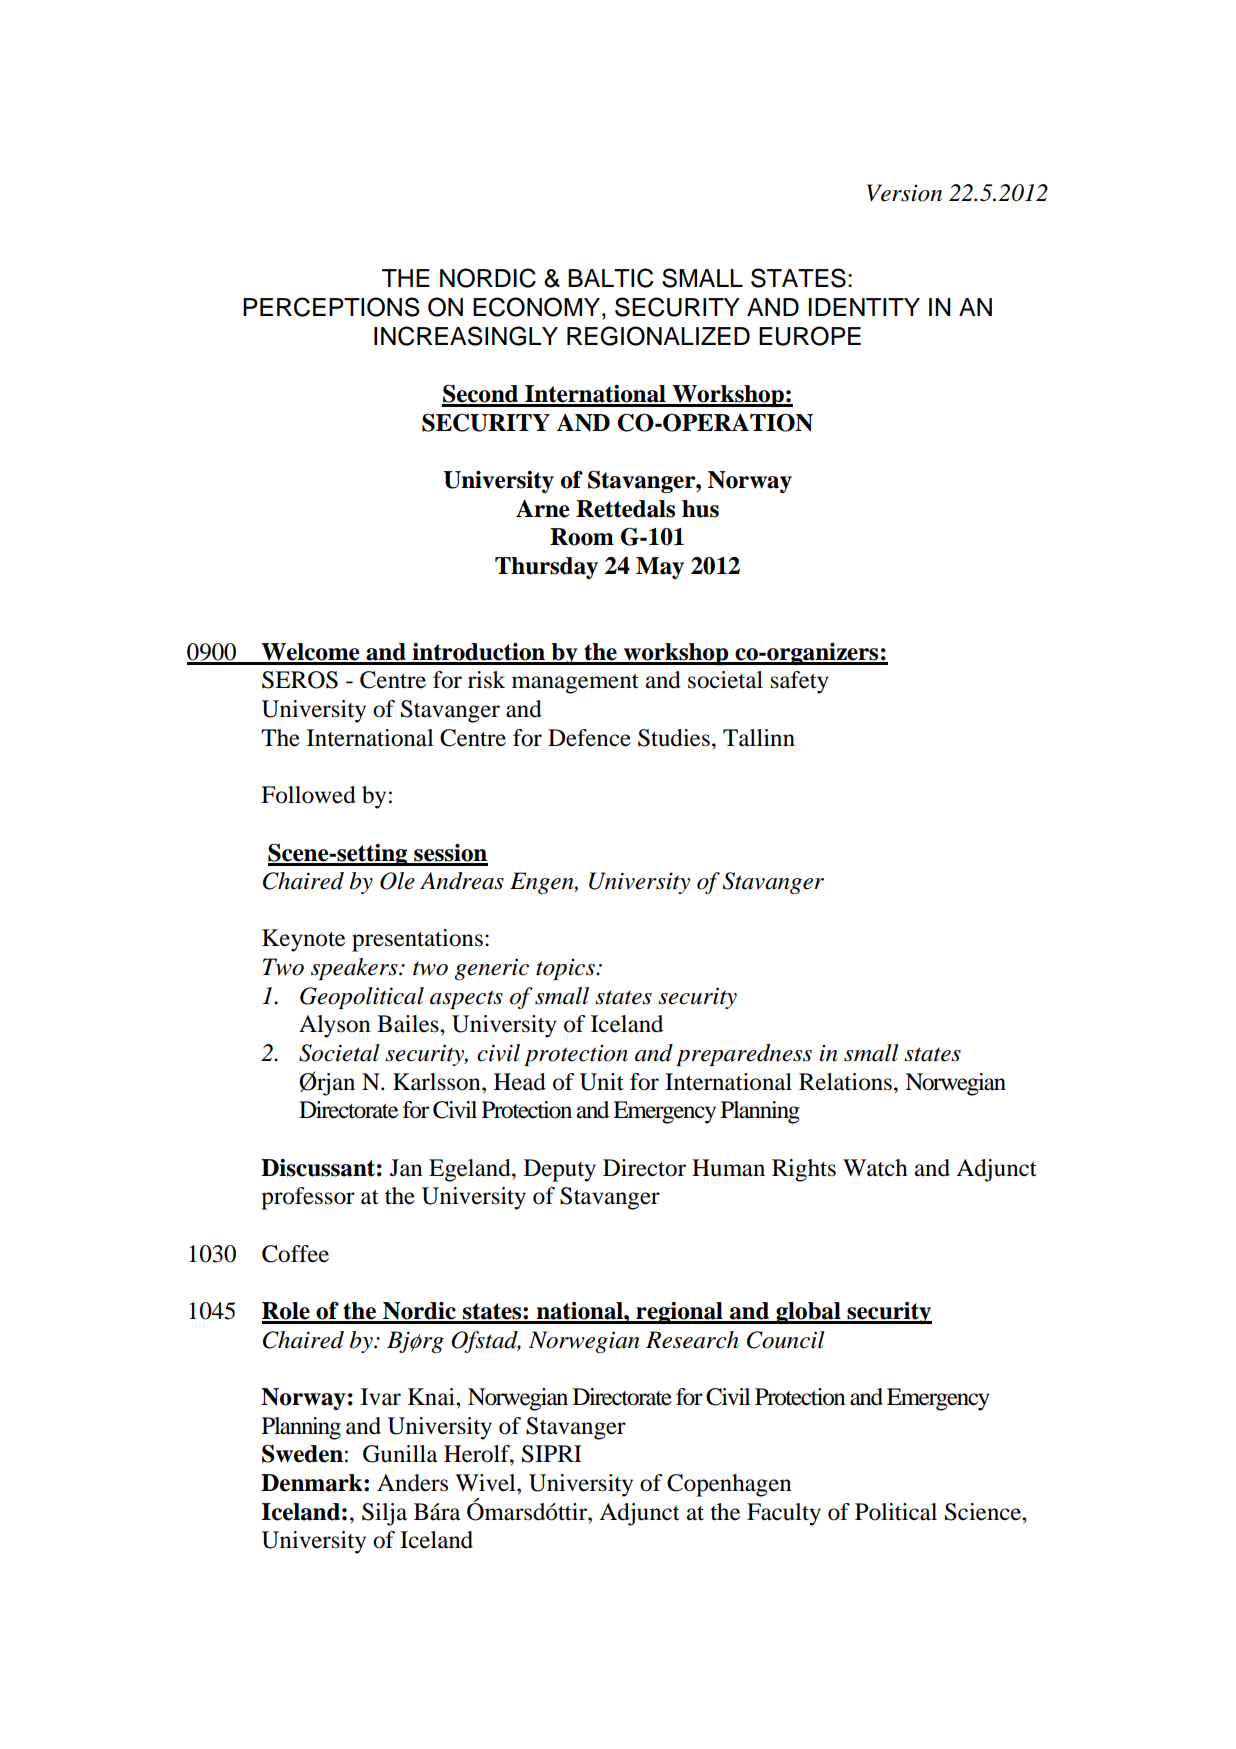 The width and height of the image is (1236, 1749). What do you see at coordinates (560, 1170) in the image?
I see `Deputy` at bounding box center [560, 1170].
